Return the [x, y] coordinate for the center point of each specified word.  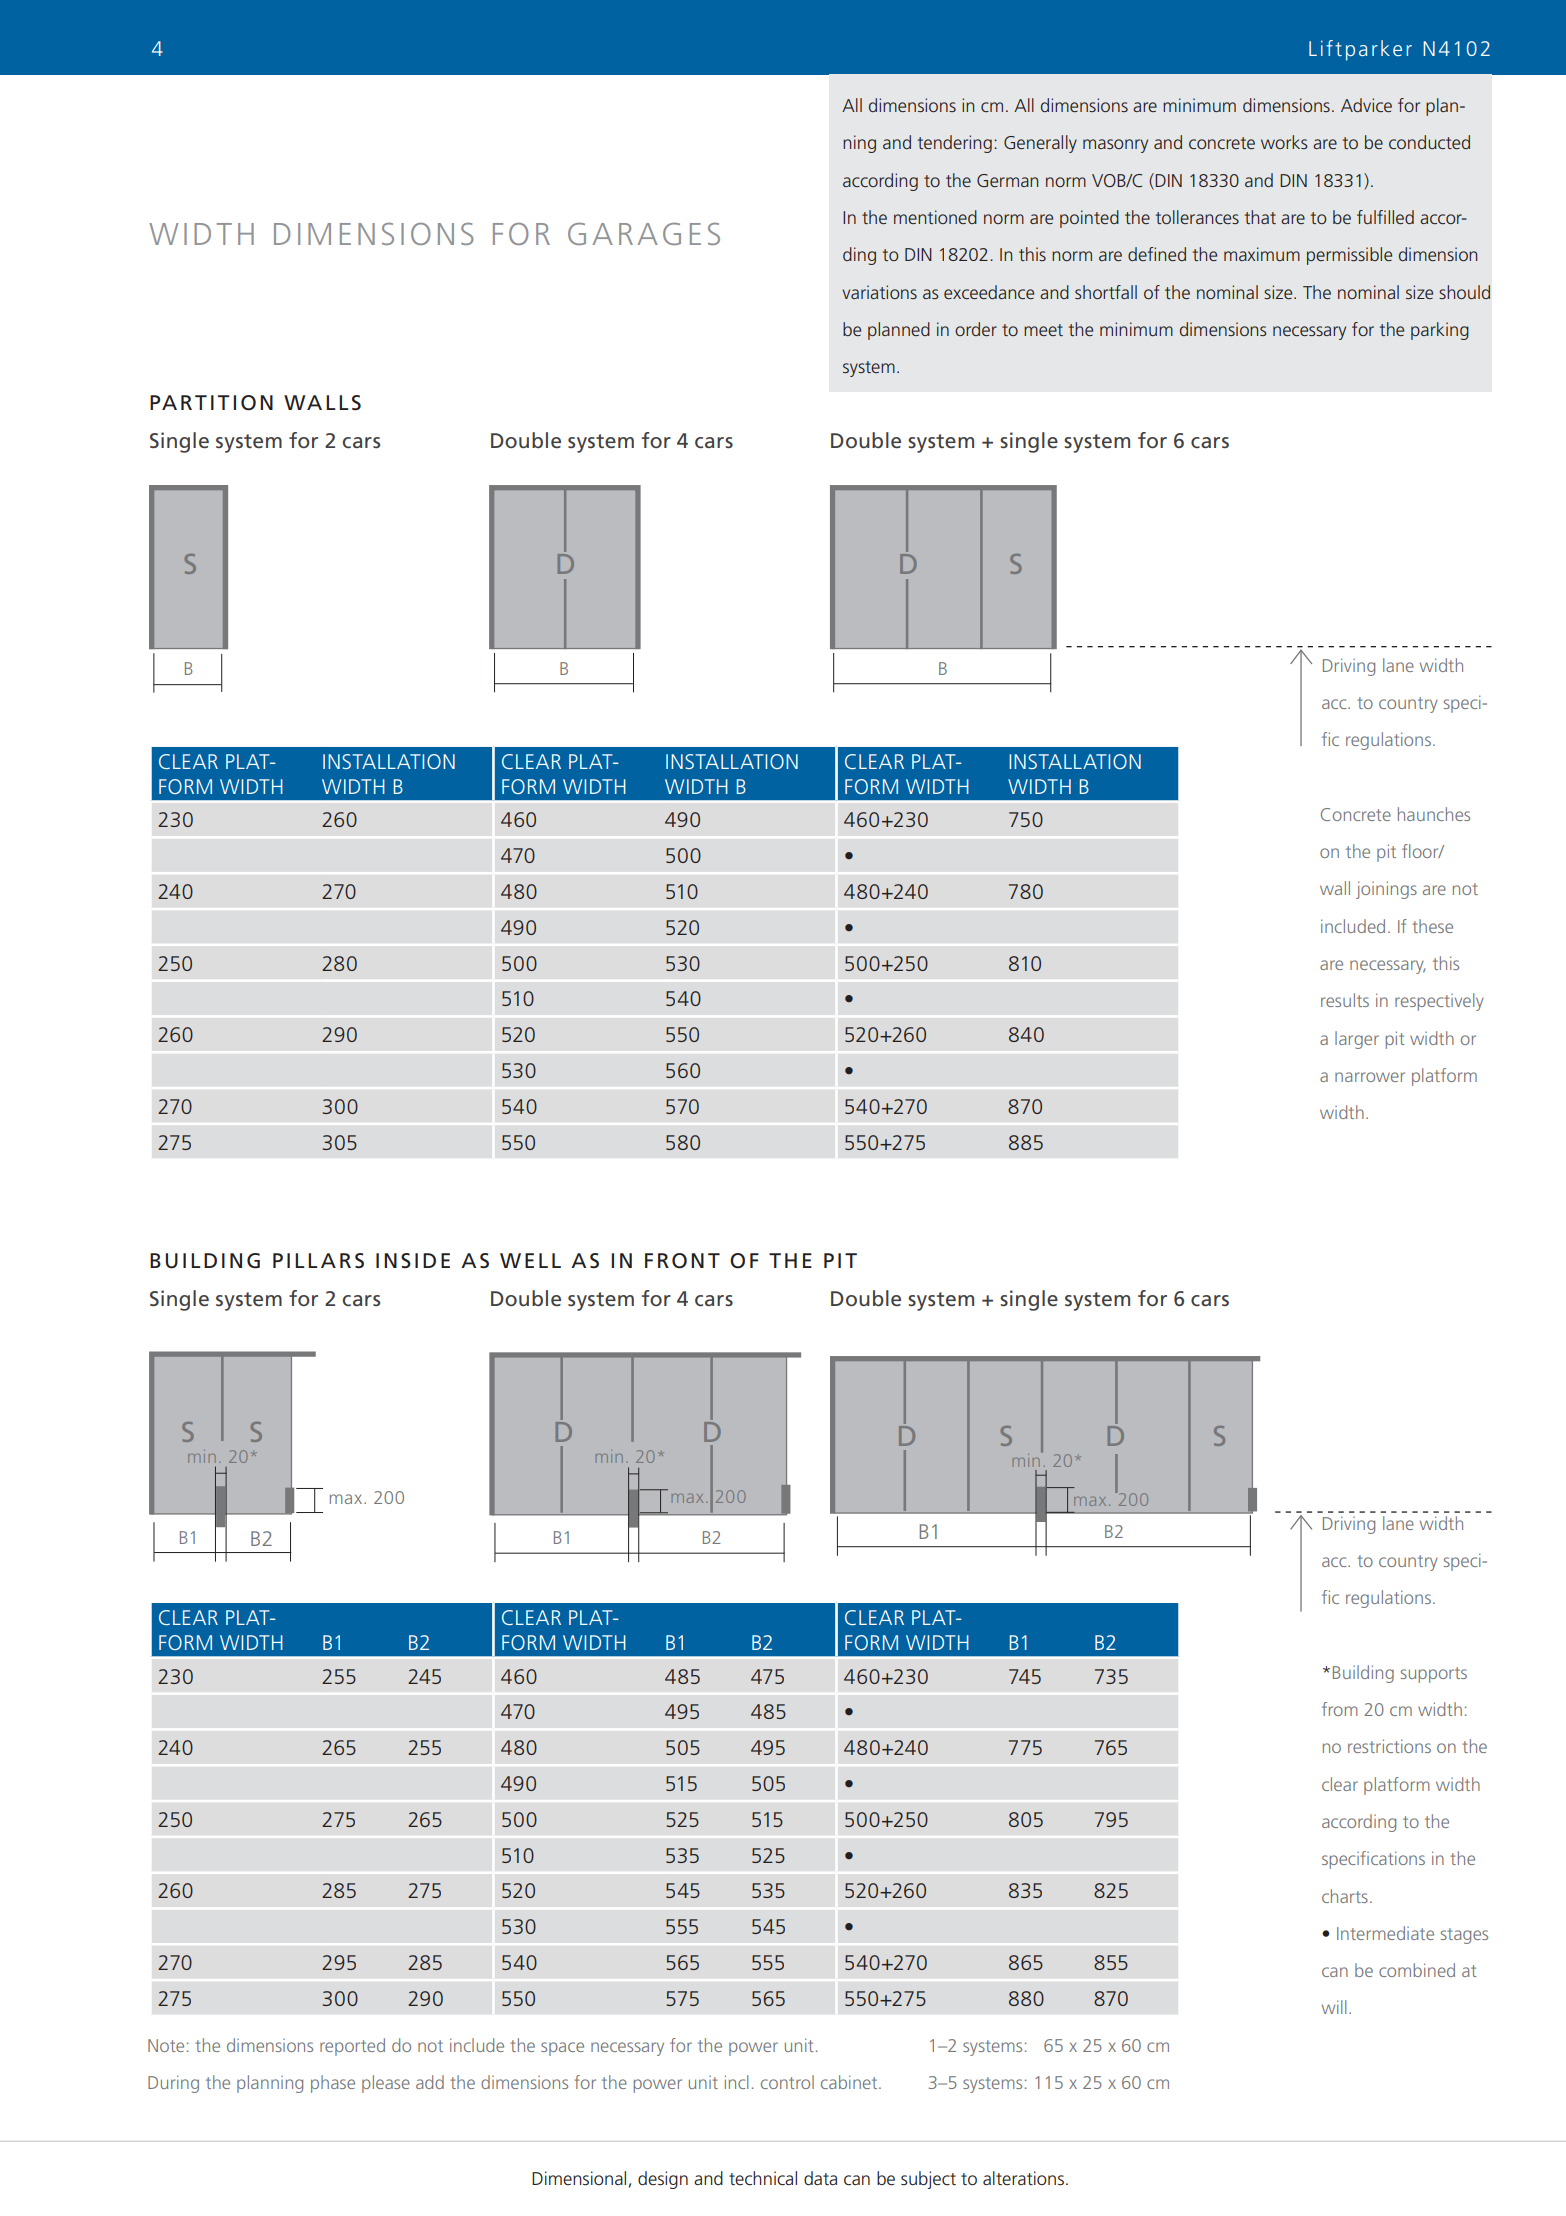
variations [879, 292]
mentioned [935, 217]
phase [333, 2084]
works [1284, 142]
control [787, 2082]
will [1334, 2007]
